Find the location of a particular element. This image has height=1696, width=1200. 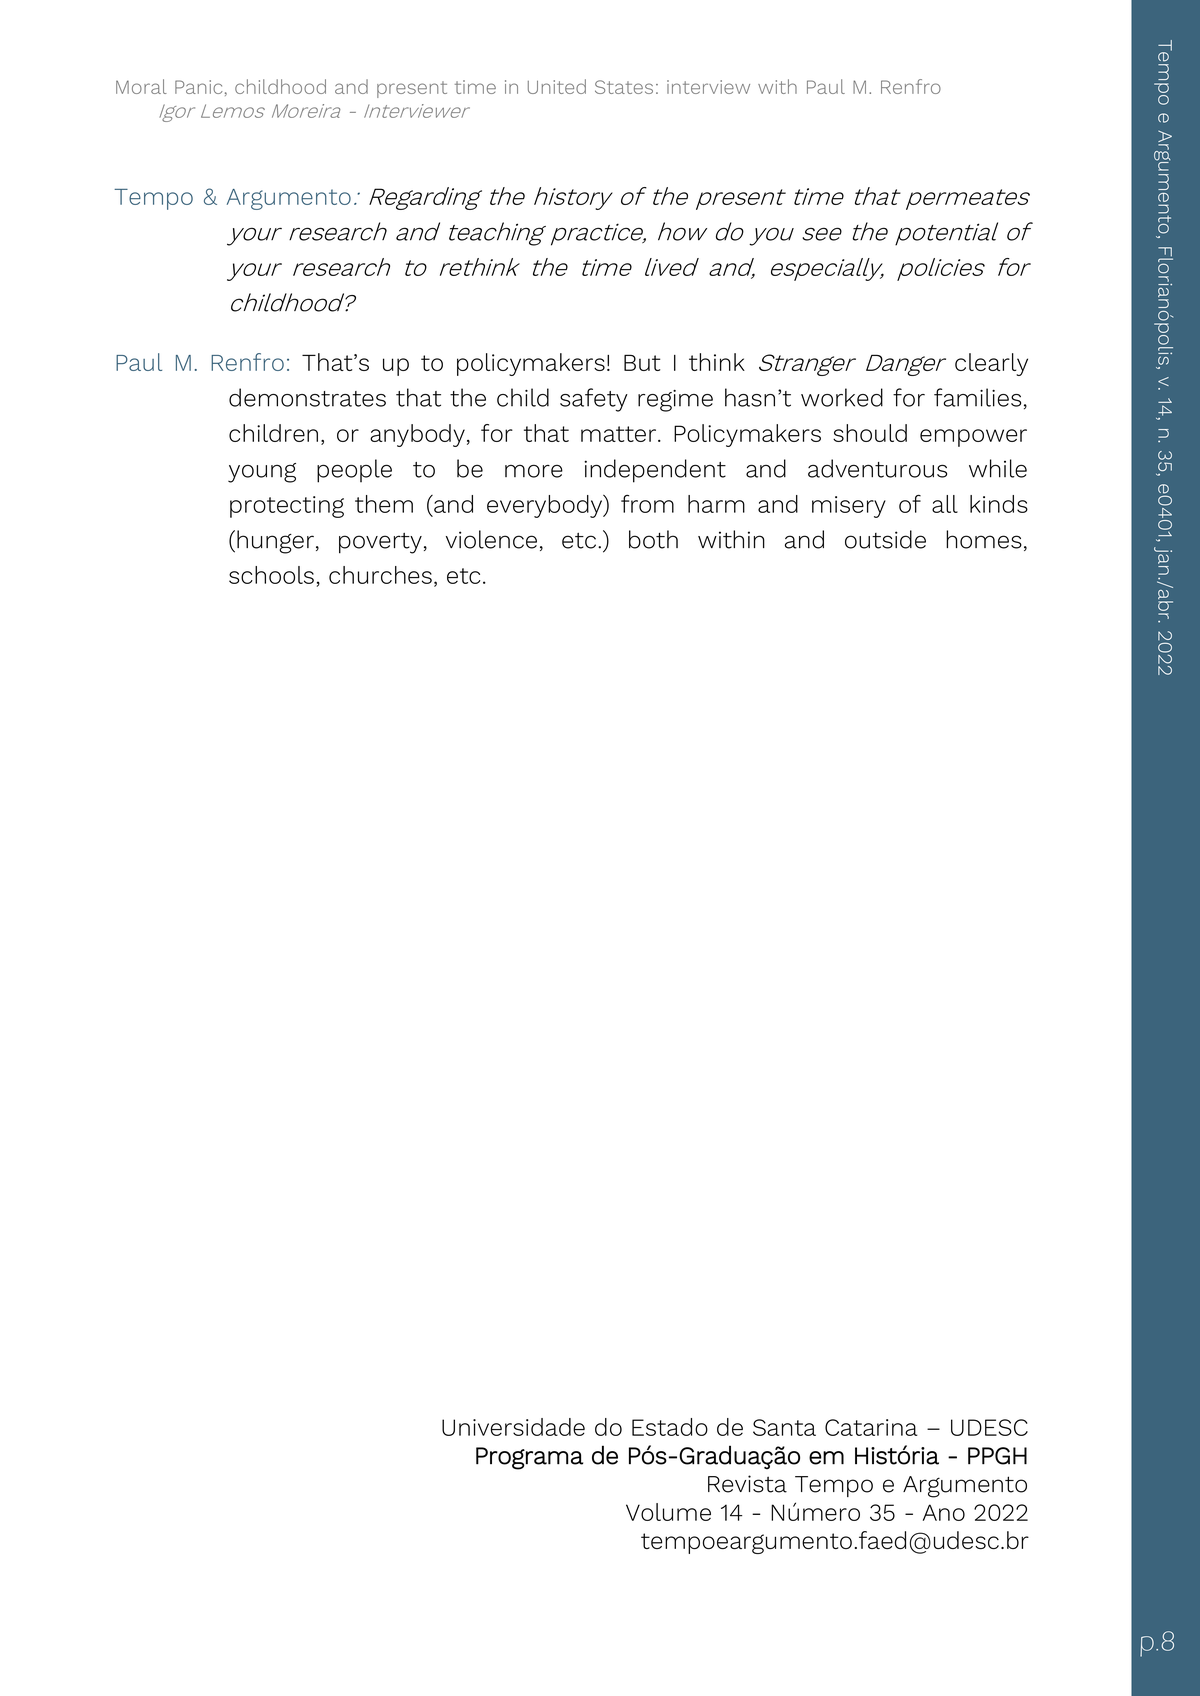

Panic is located at coordinates (199, 87).
